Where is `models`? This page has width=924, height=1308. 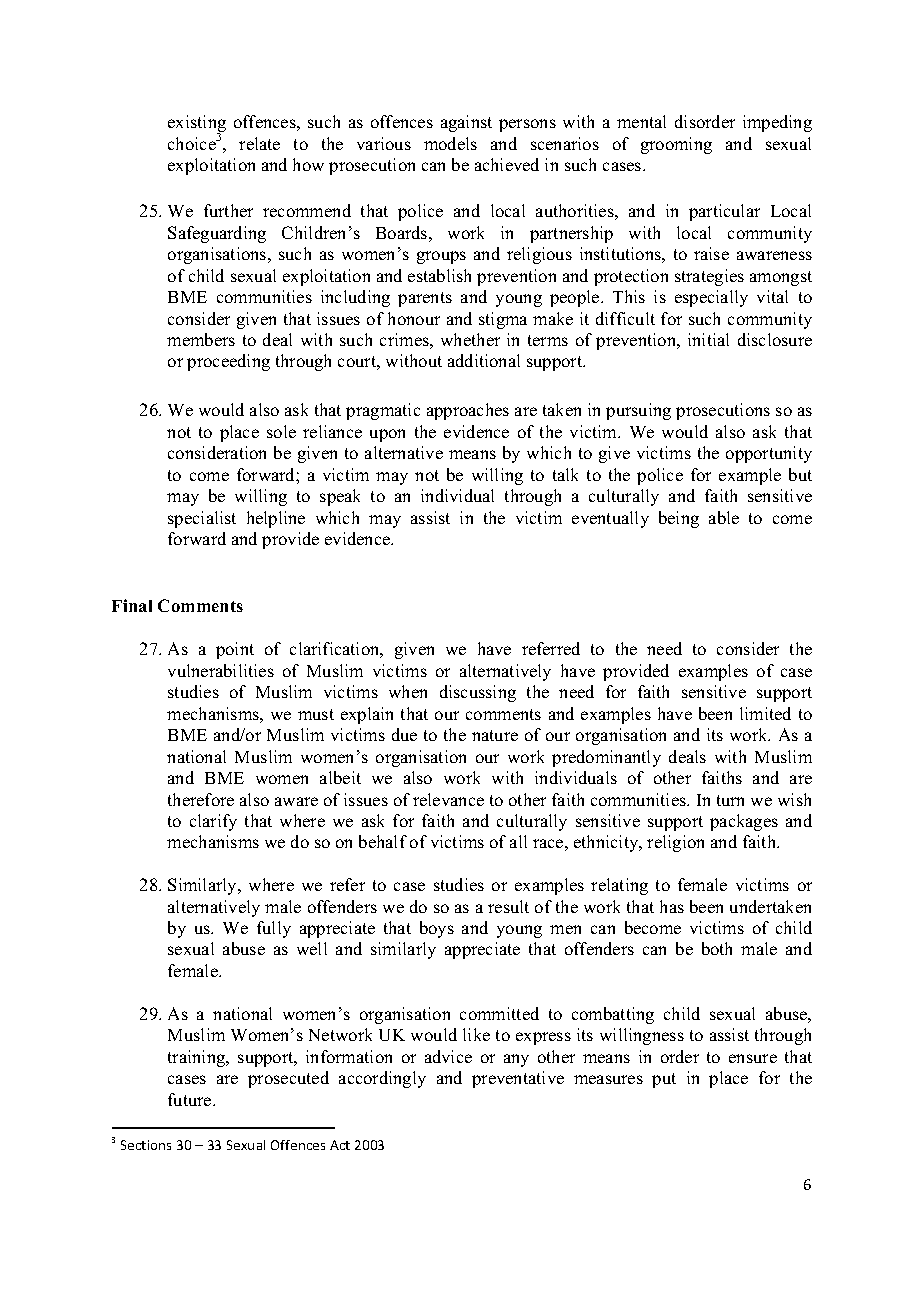 models is located at coordinates (450, 143).
